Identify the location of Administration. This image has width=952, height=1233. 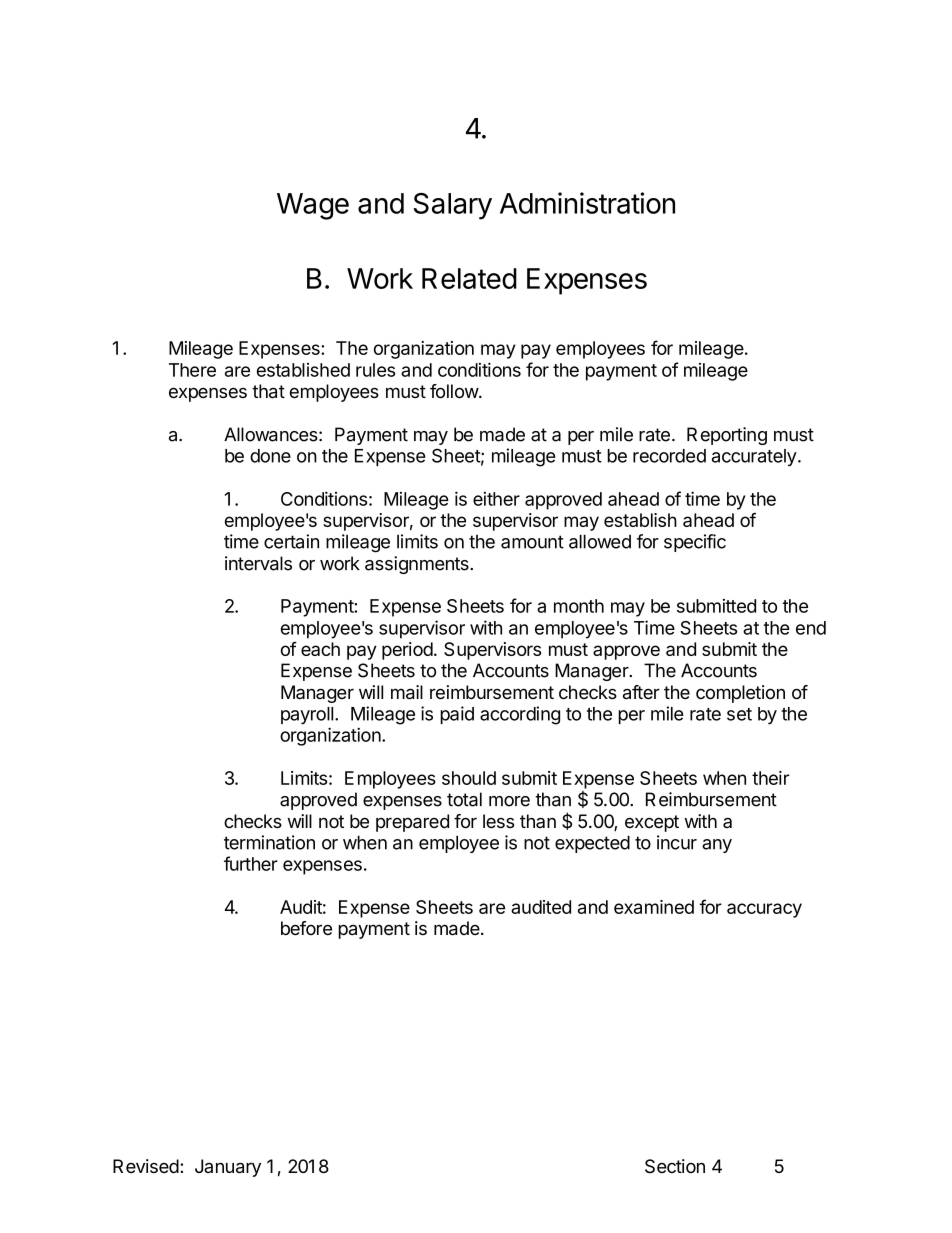
(587, 203).
